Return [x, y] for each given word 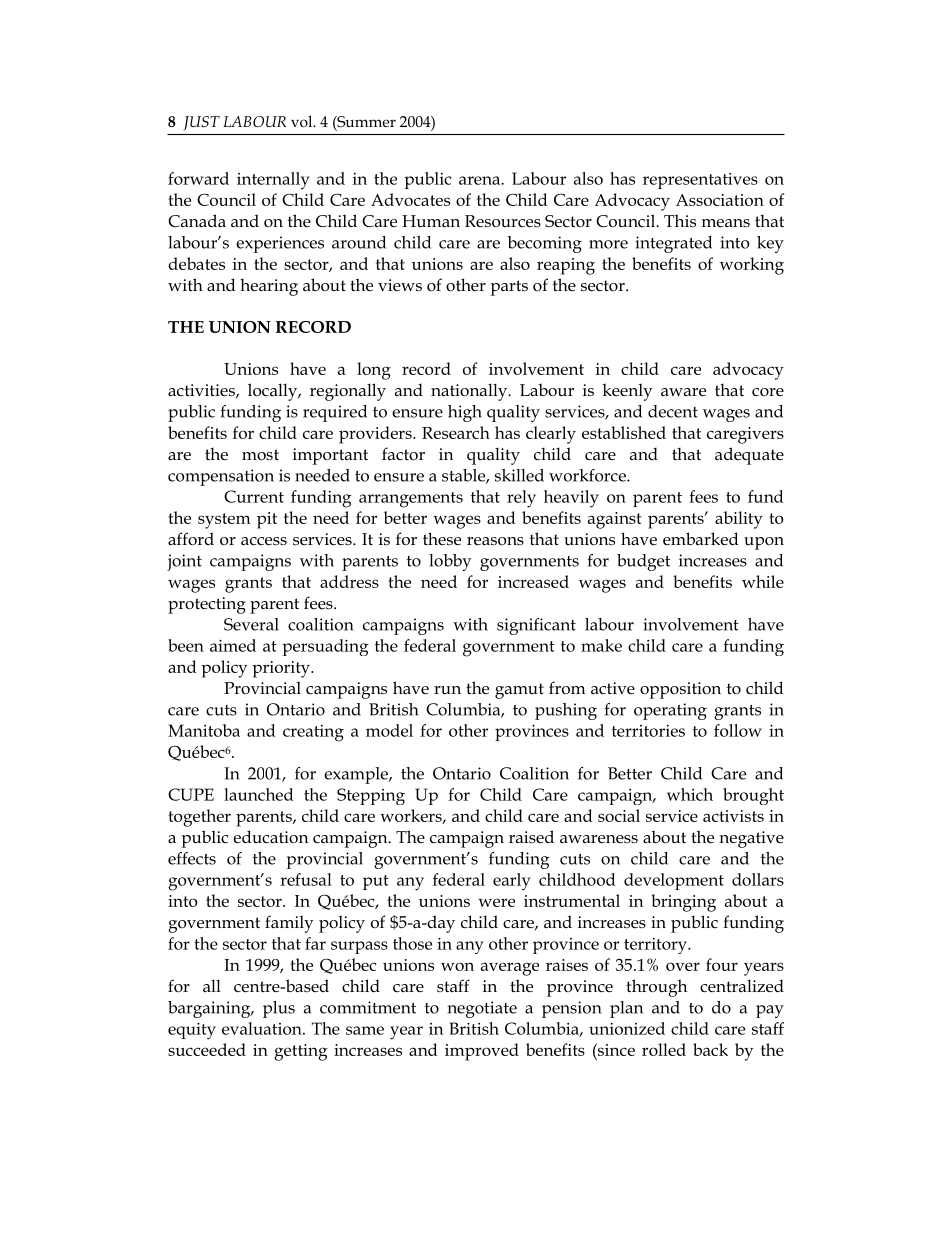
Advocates [410, 199]
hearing [269, 287]
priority [282, 669]
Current [254, 496]
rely [521, 499]
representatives [700, 181]
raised [531, 836]
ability [739, 520]
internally [273, 181]
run [447, 690]
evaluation [263, 1028]
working [752, 266]
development [674, 881]
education [270, 837]
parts [509, 288]
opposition [680, 690]
